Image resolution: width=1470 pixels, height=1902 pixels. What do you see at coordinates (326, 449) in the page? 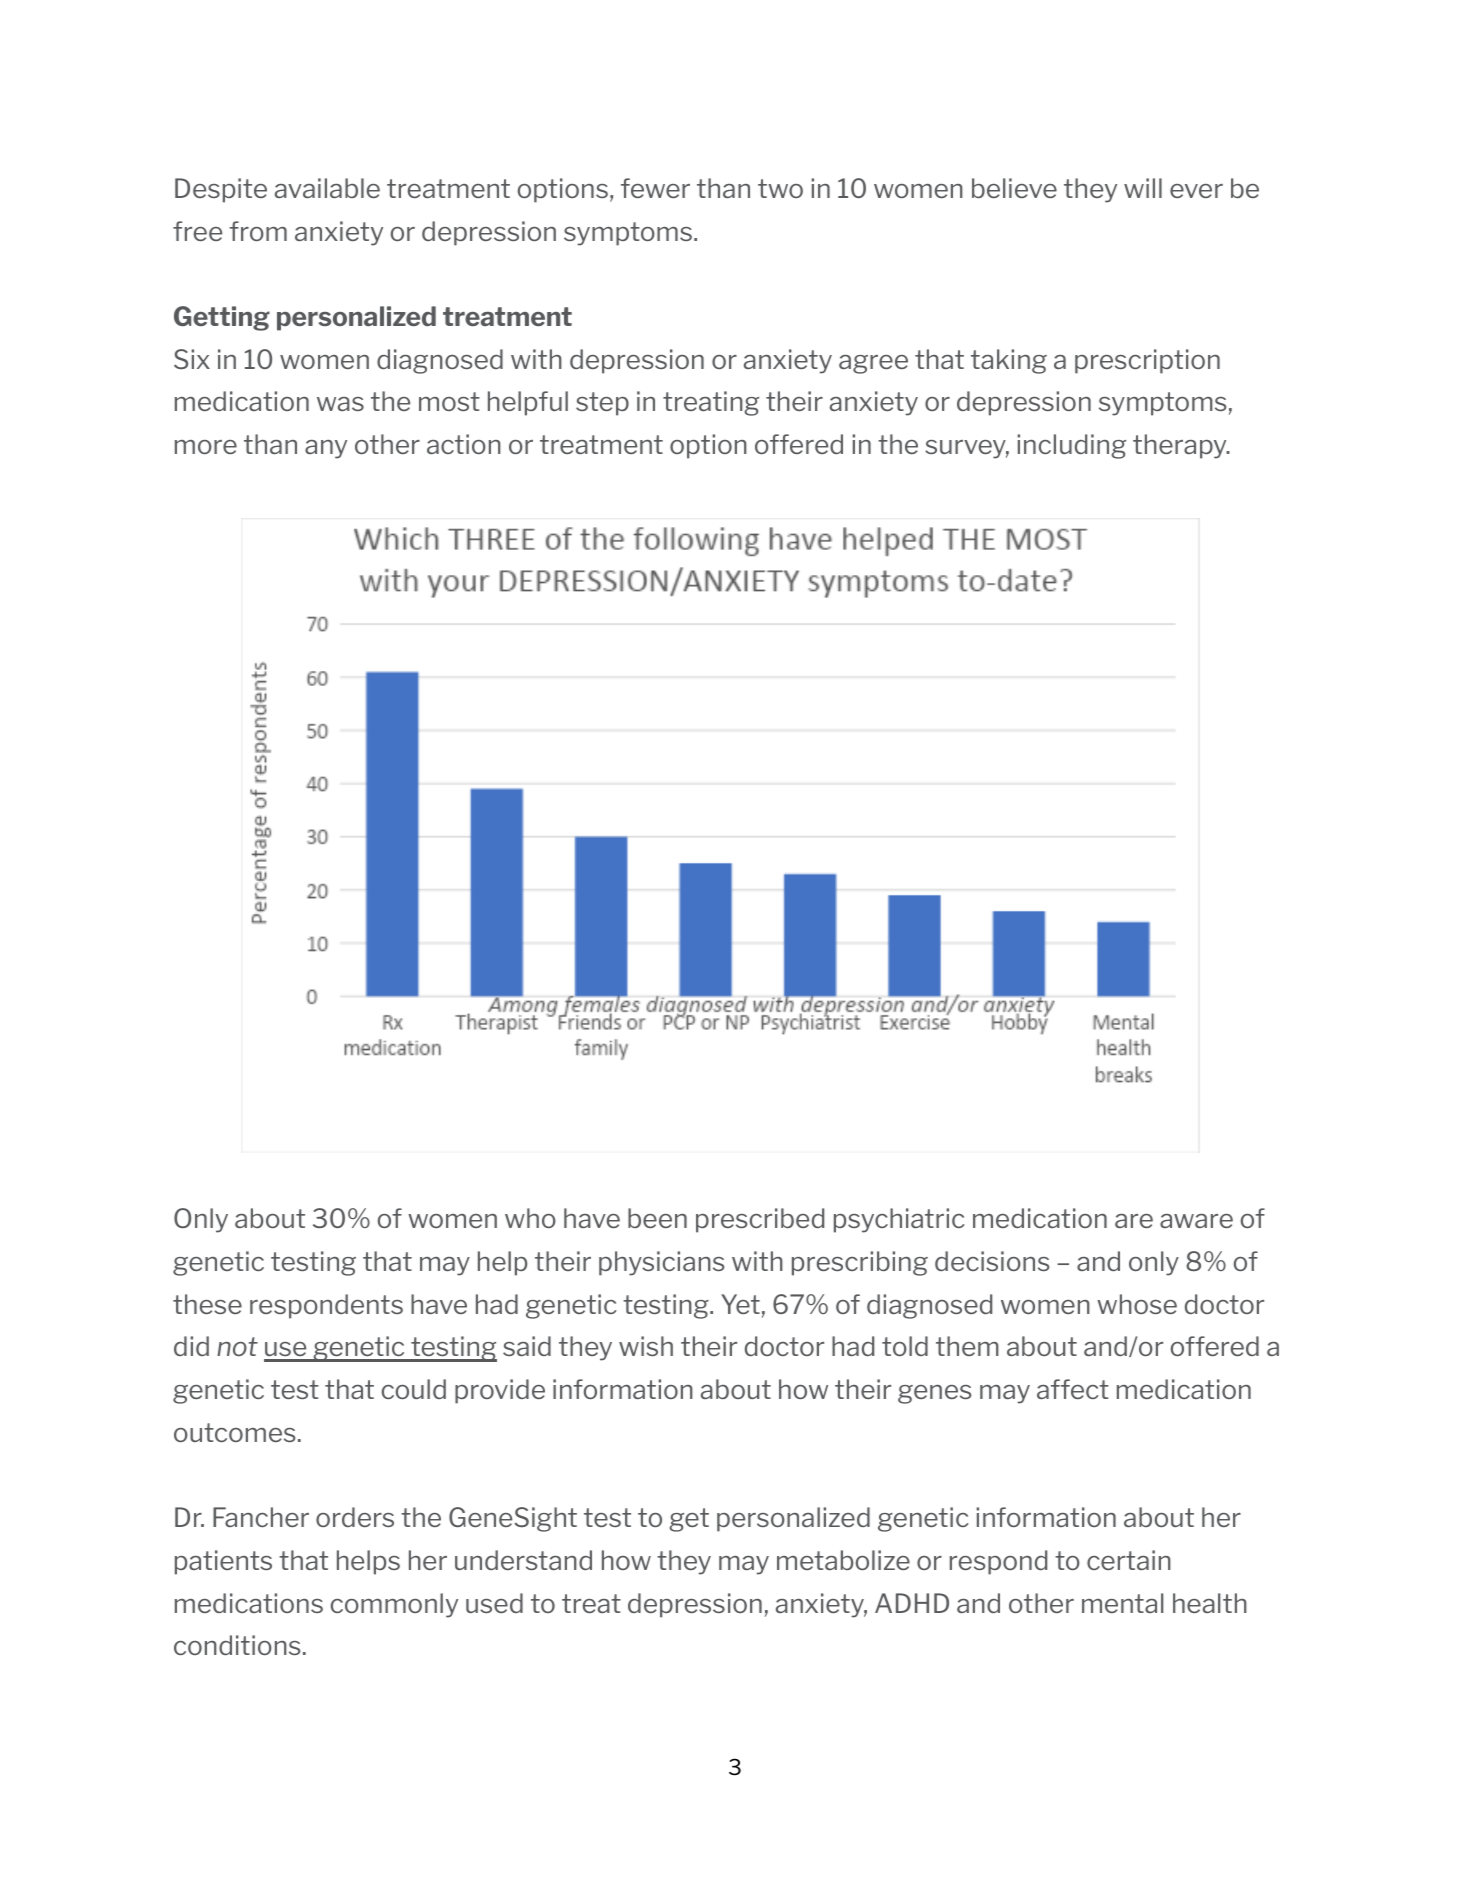
I see `any` at bounding box center [326, 449].
